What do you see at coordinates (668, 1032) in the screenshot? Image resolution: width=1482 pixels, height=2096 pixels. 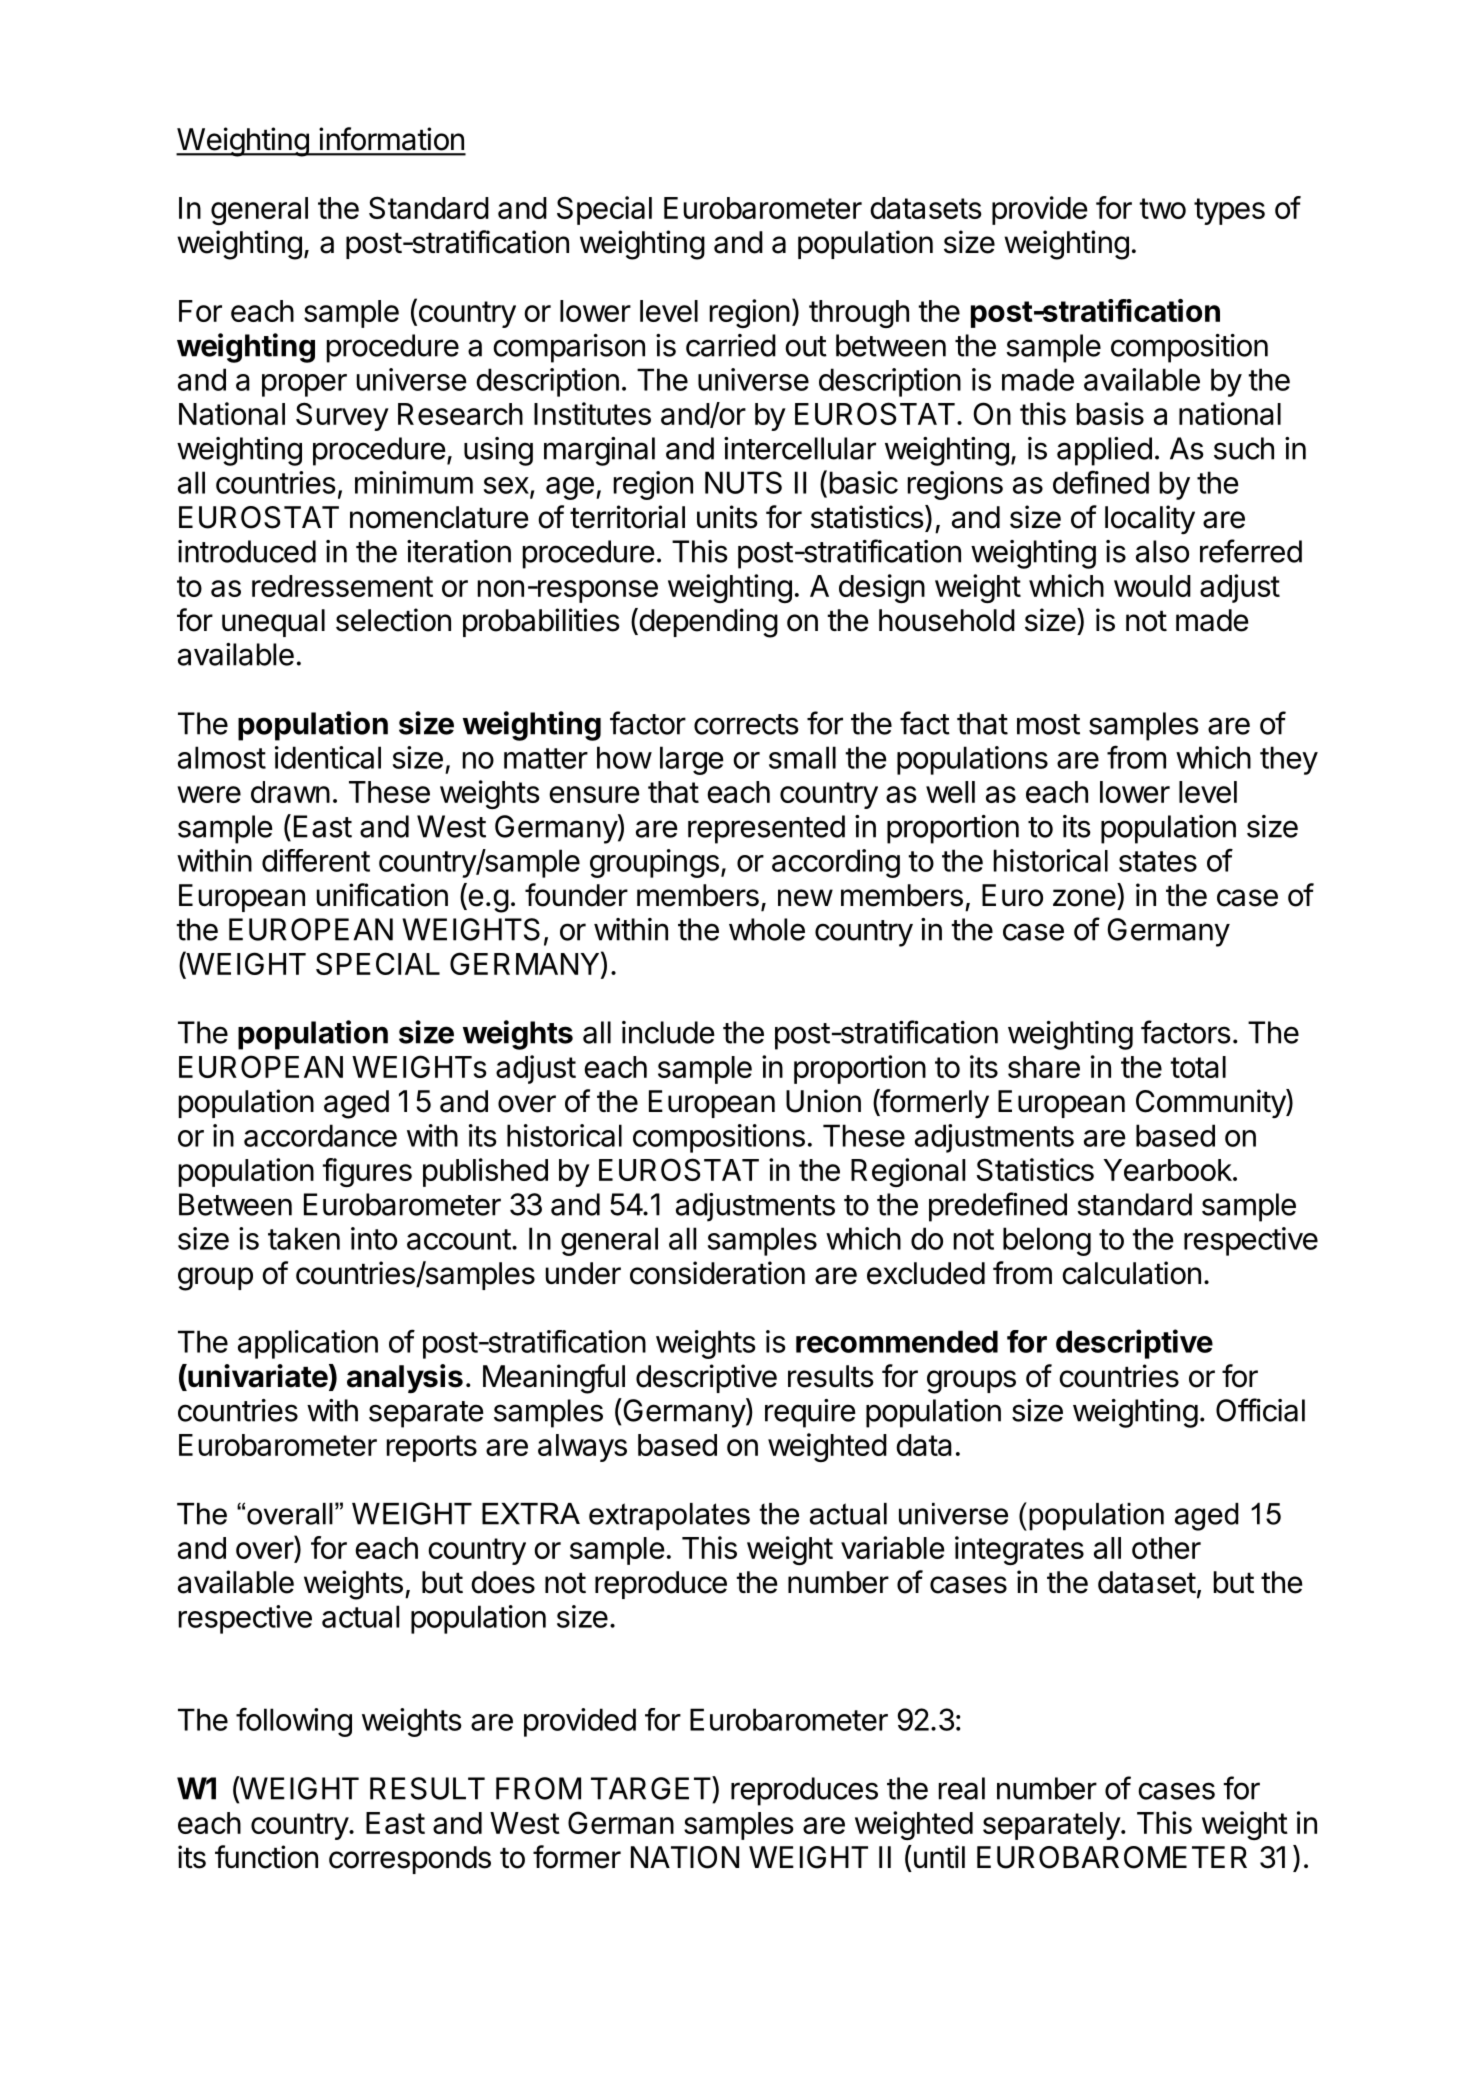 I see `include` at bounding box center [668, 1032].
